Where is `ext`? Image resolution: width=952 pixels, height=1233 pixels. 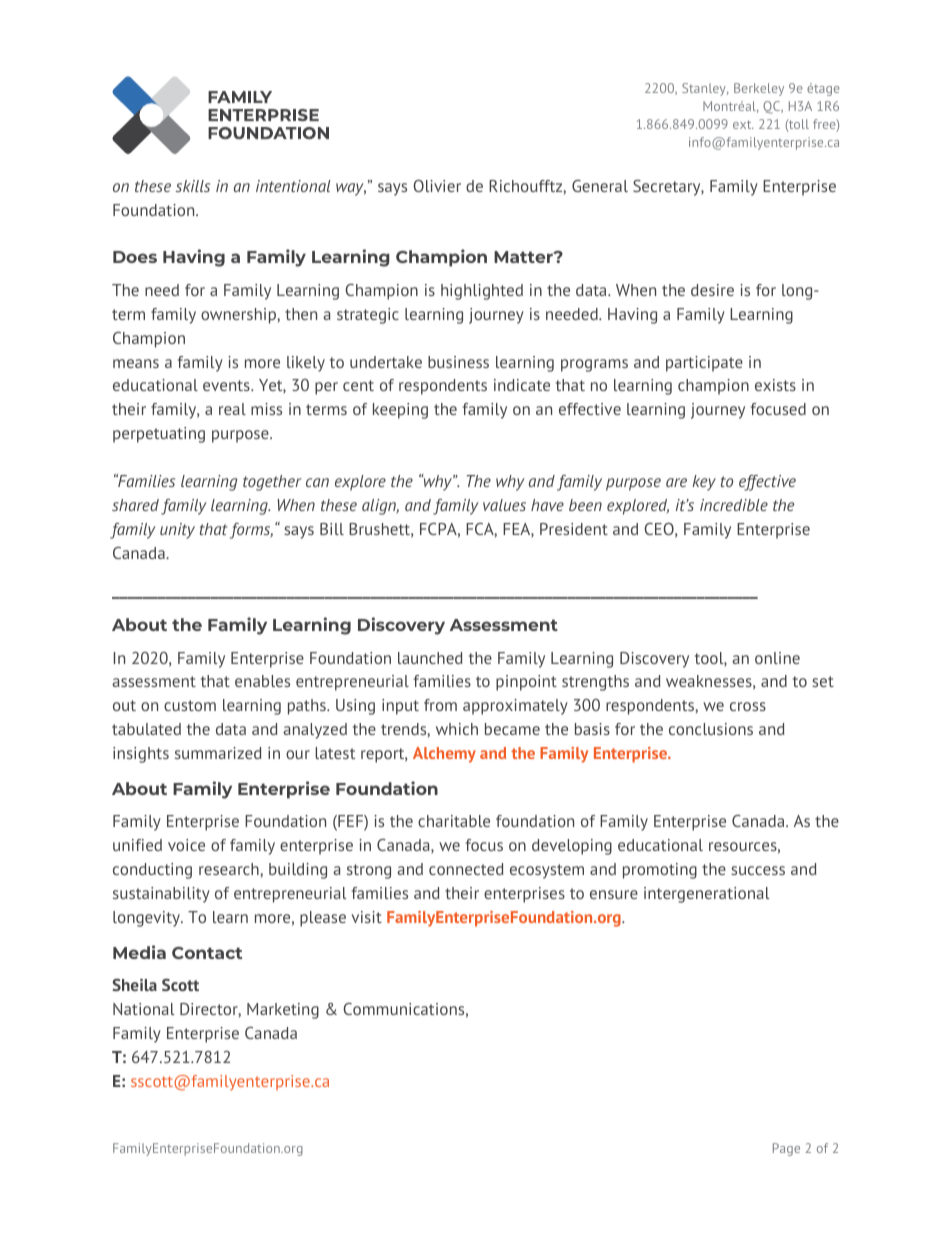 ext is located at coordinates (743, 124).
